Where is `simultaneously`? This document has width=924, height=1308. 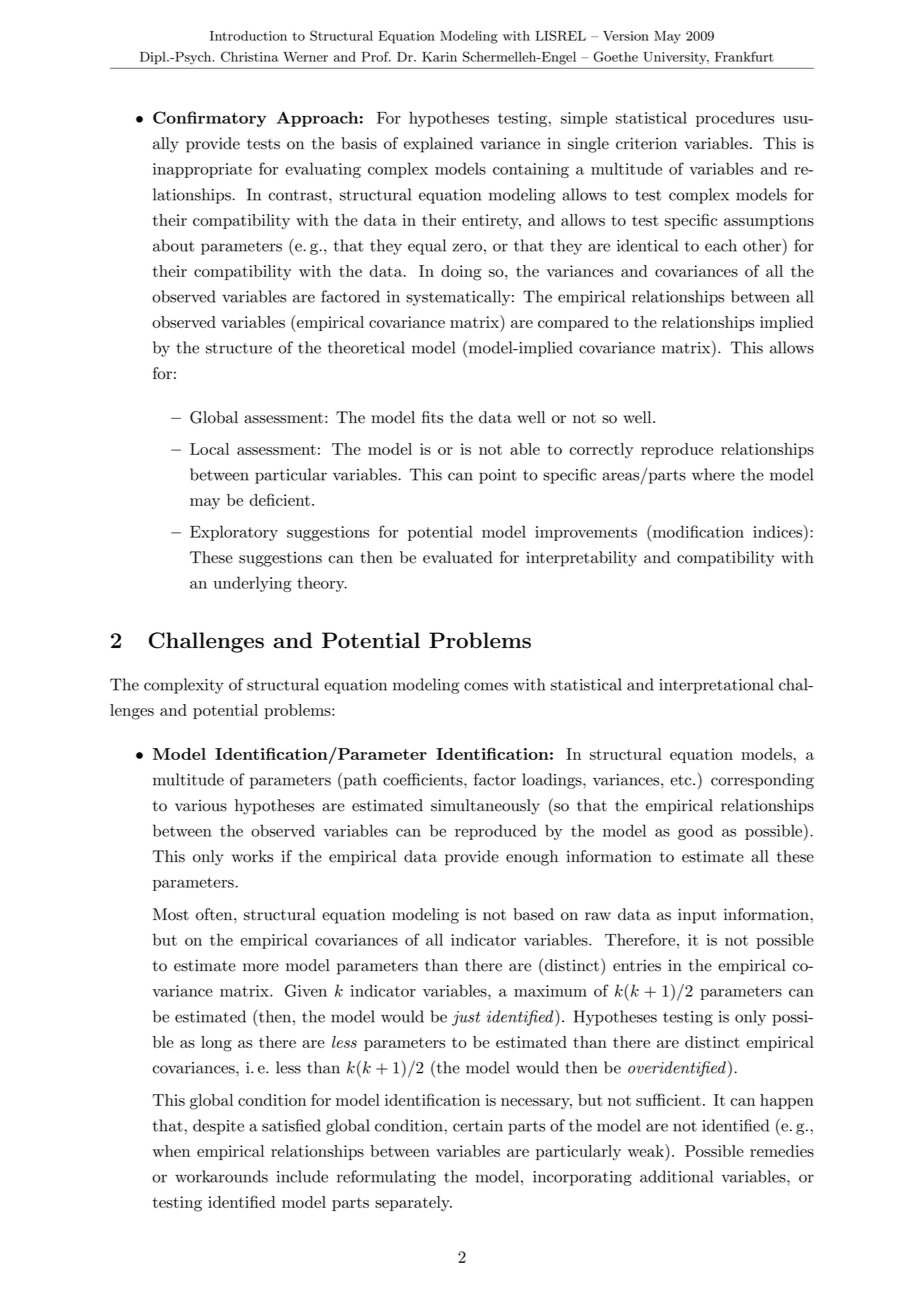 simultaneously is located at coordinates (485, 807).
